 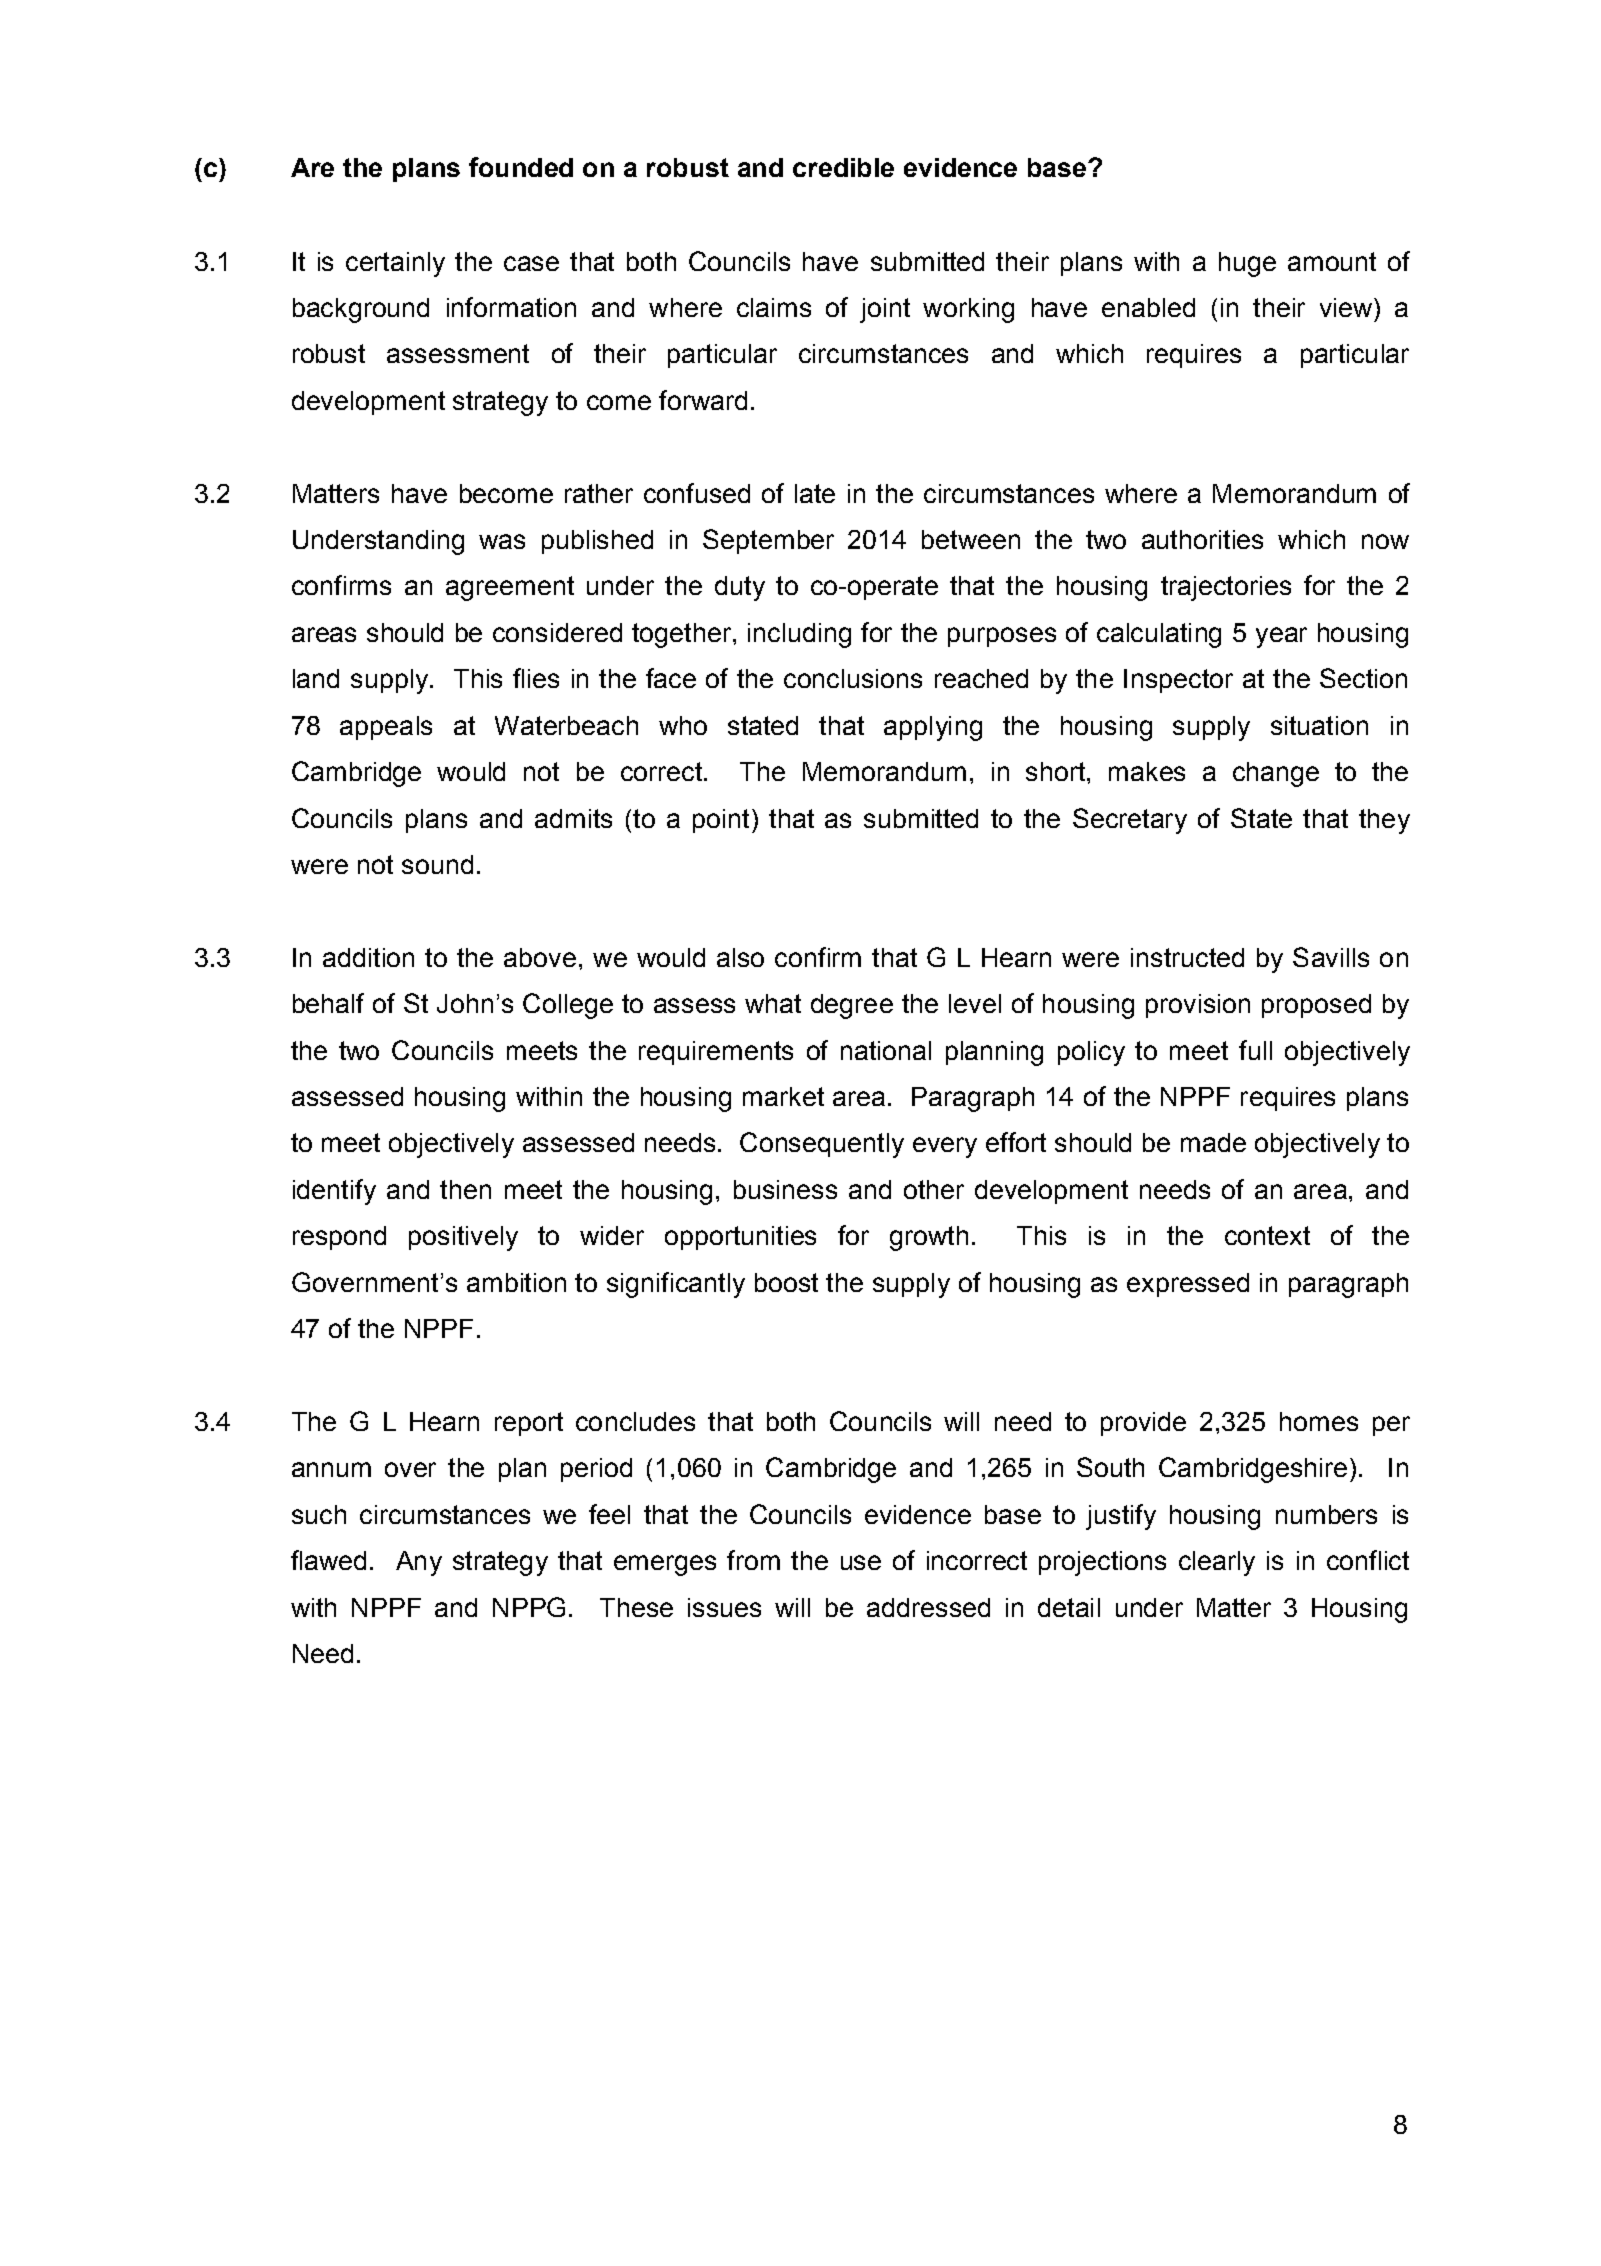 What do you see at coordinates (1247, 264) in the screenshot?
I see `huge` at bounding box center [1247, 264].
